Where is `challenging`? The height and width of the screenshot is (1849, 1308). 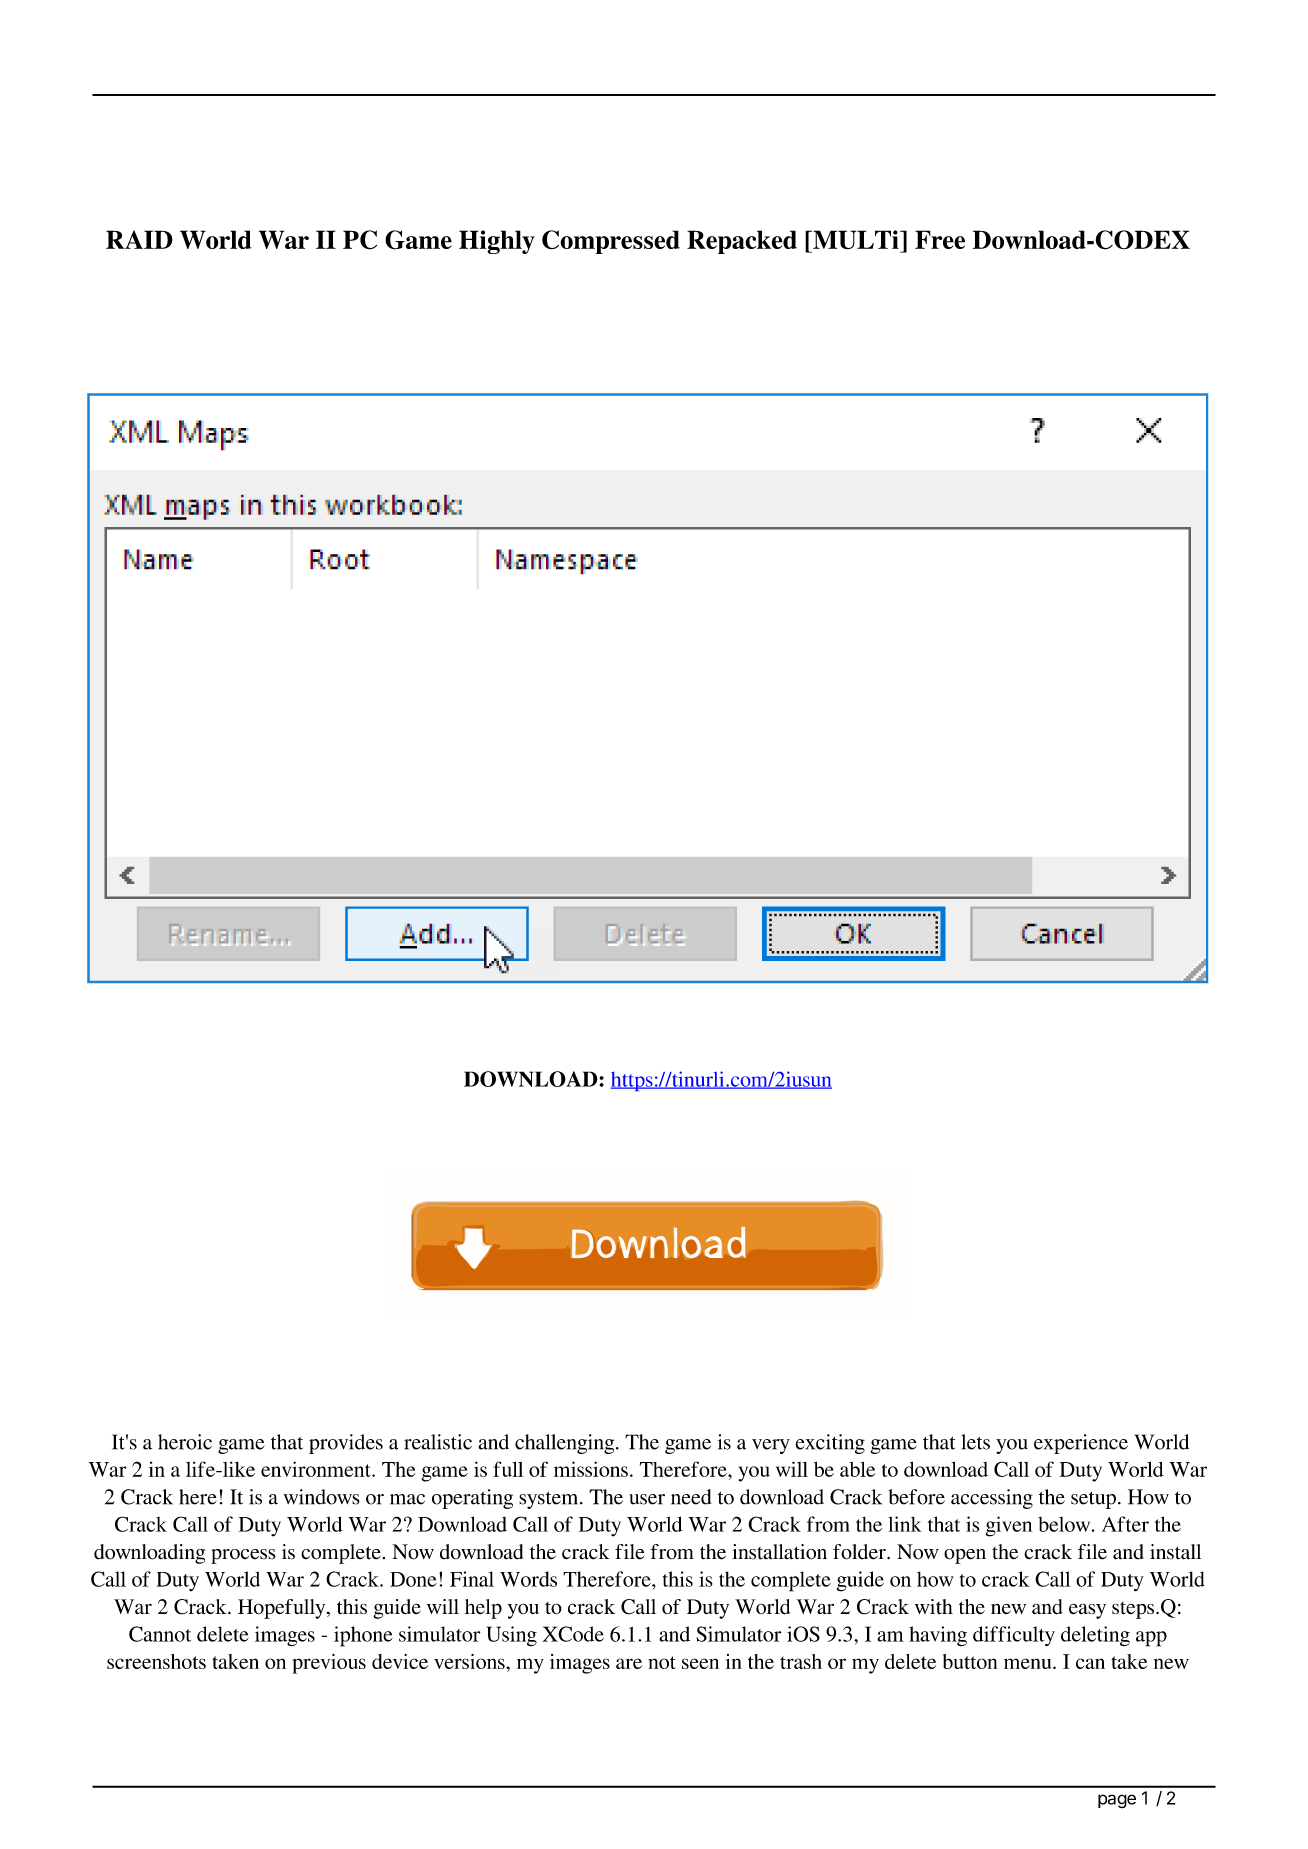
challenging is located at coordinates (566, 1444).
